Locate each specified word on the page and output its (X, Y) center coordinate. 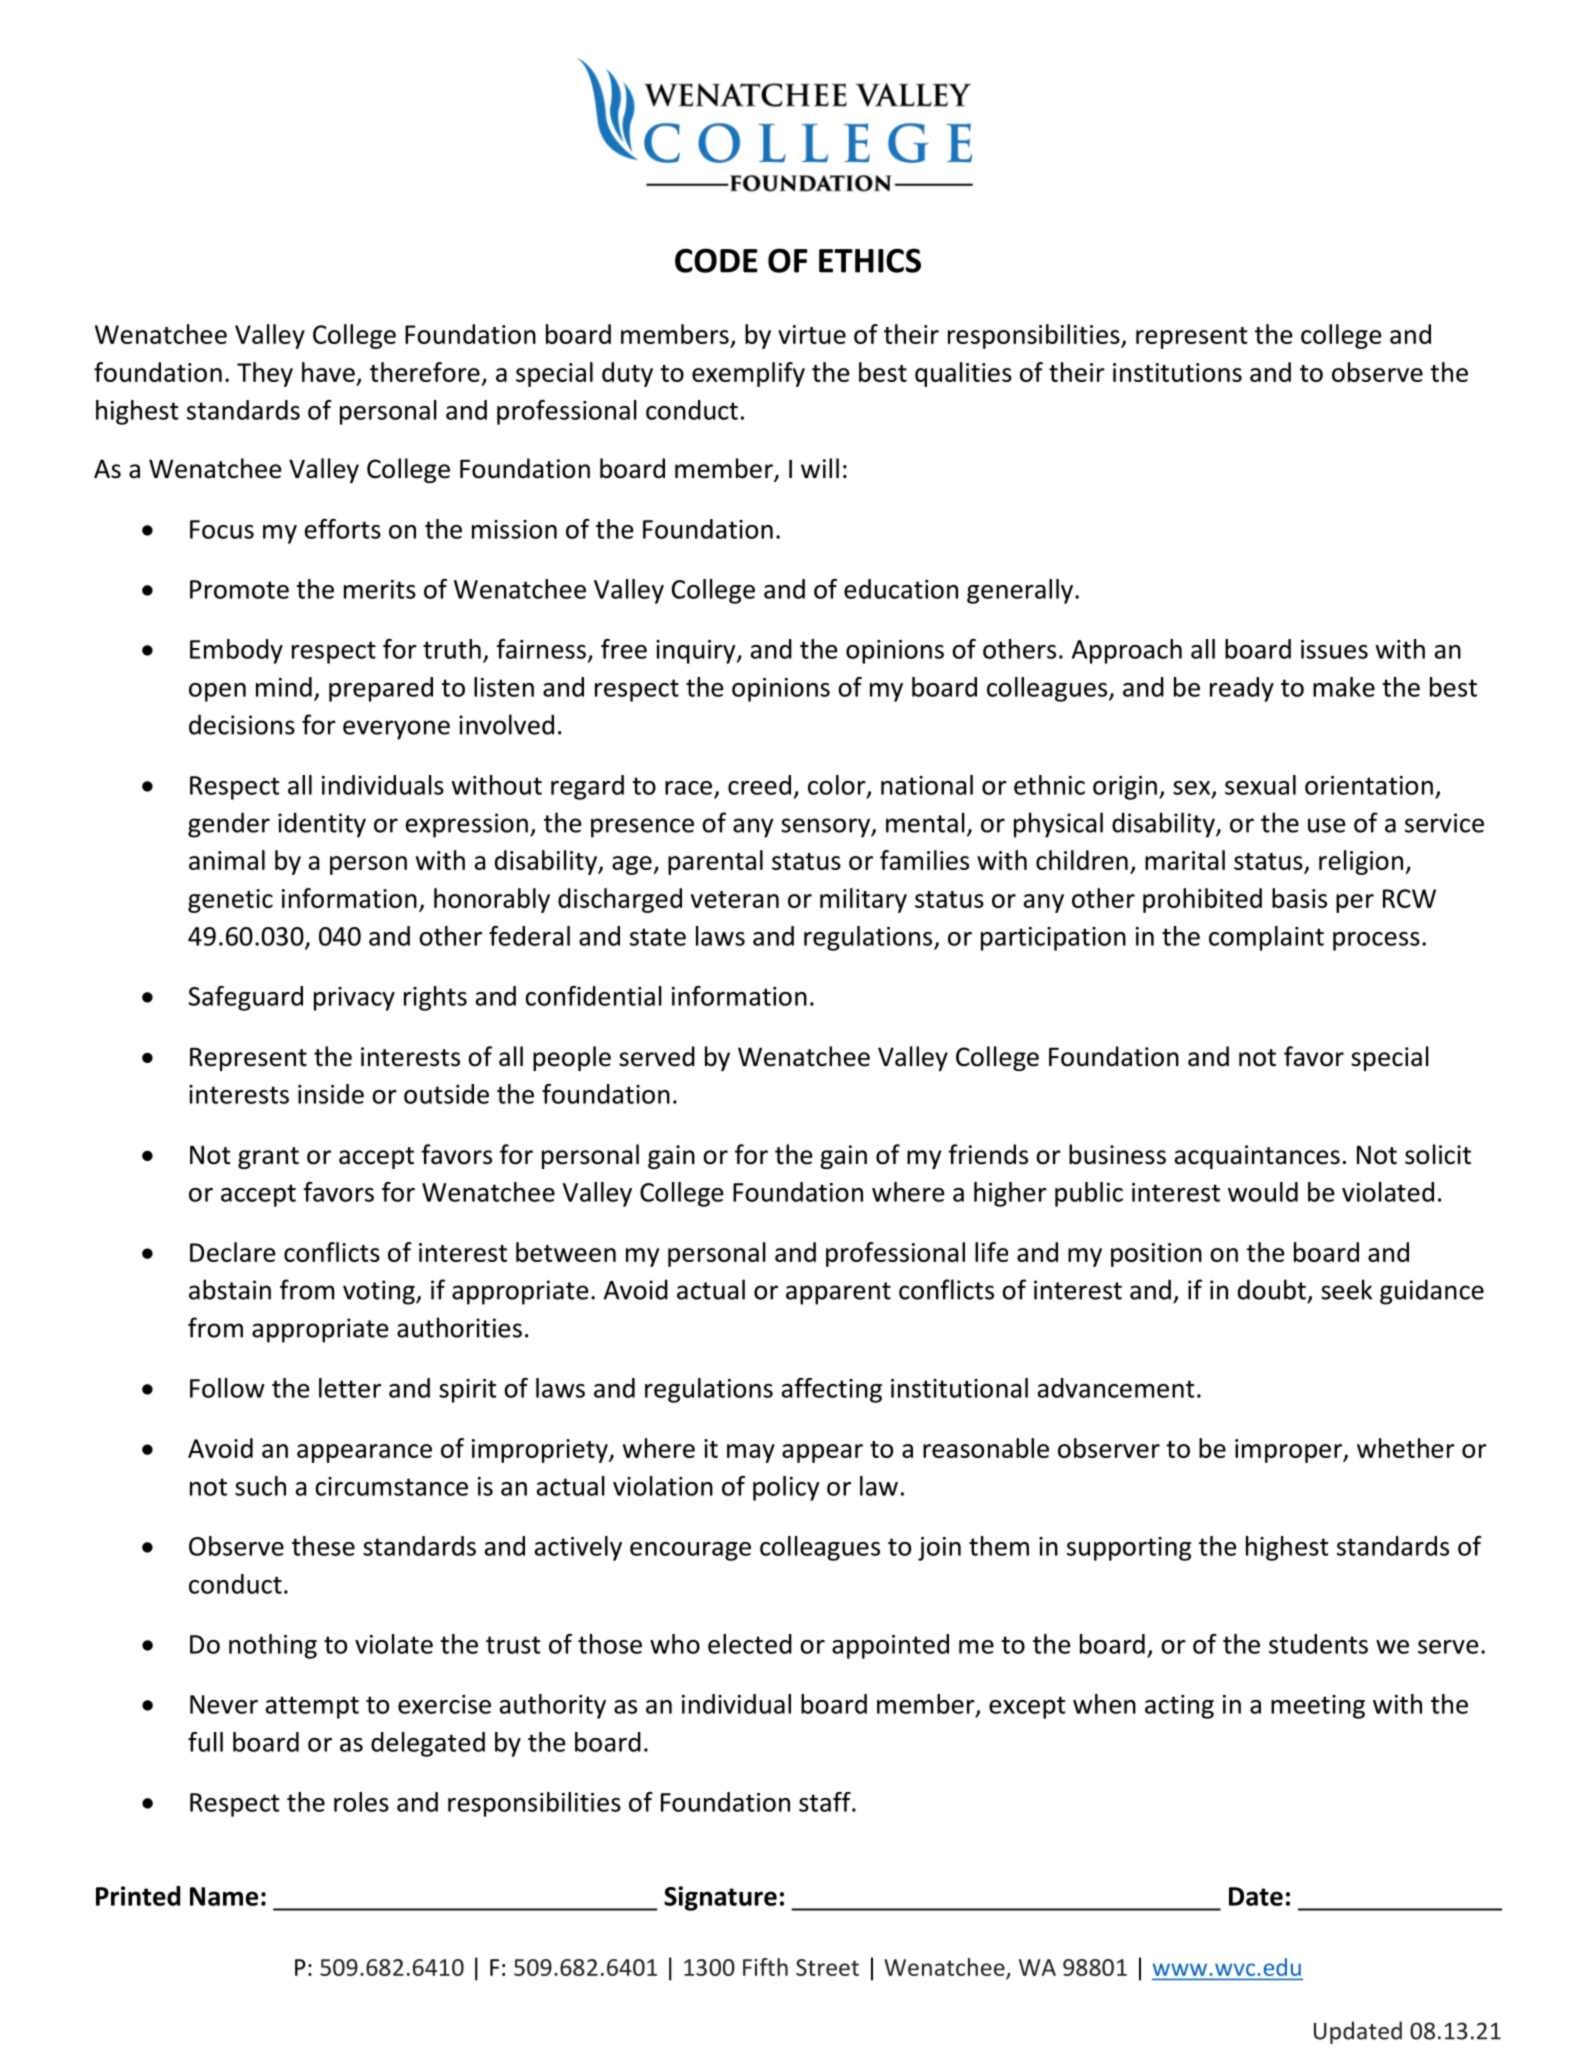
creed (759, 785)
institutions (1177, 372)
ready (1242, 689)
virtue (812, 334)
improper (1289, 1451)
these (323, 1546)
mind (284, 687)
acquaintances (1257, 1157)
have (328, 372)
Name (224, 1896)
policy (786, 1488)
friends (988, 1154)
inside (331, 1094)
